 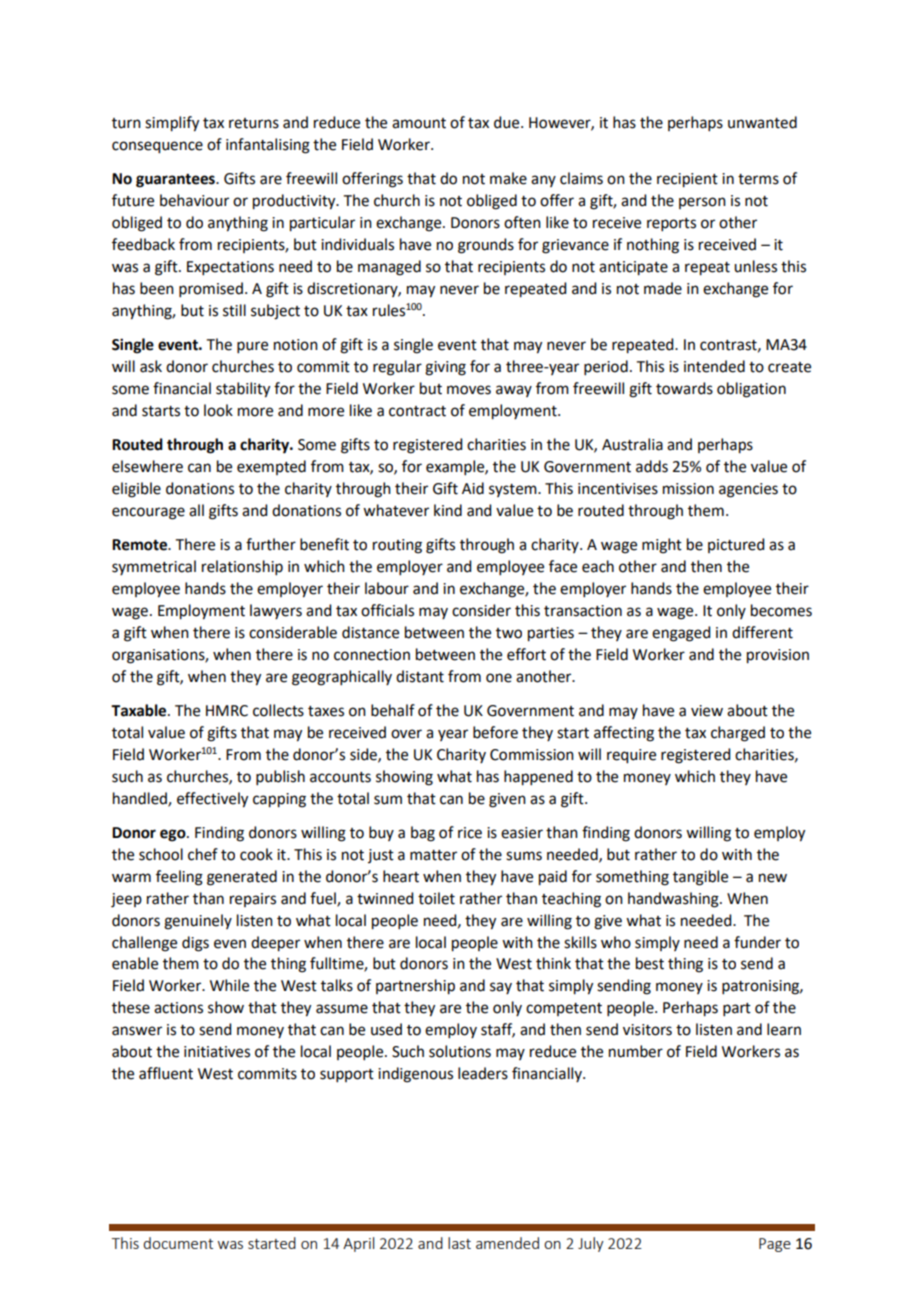 What do you see at coordinates (702, 203) in the page?
I see `person` at bounding box center [702, 203].
